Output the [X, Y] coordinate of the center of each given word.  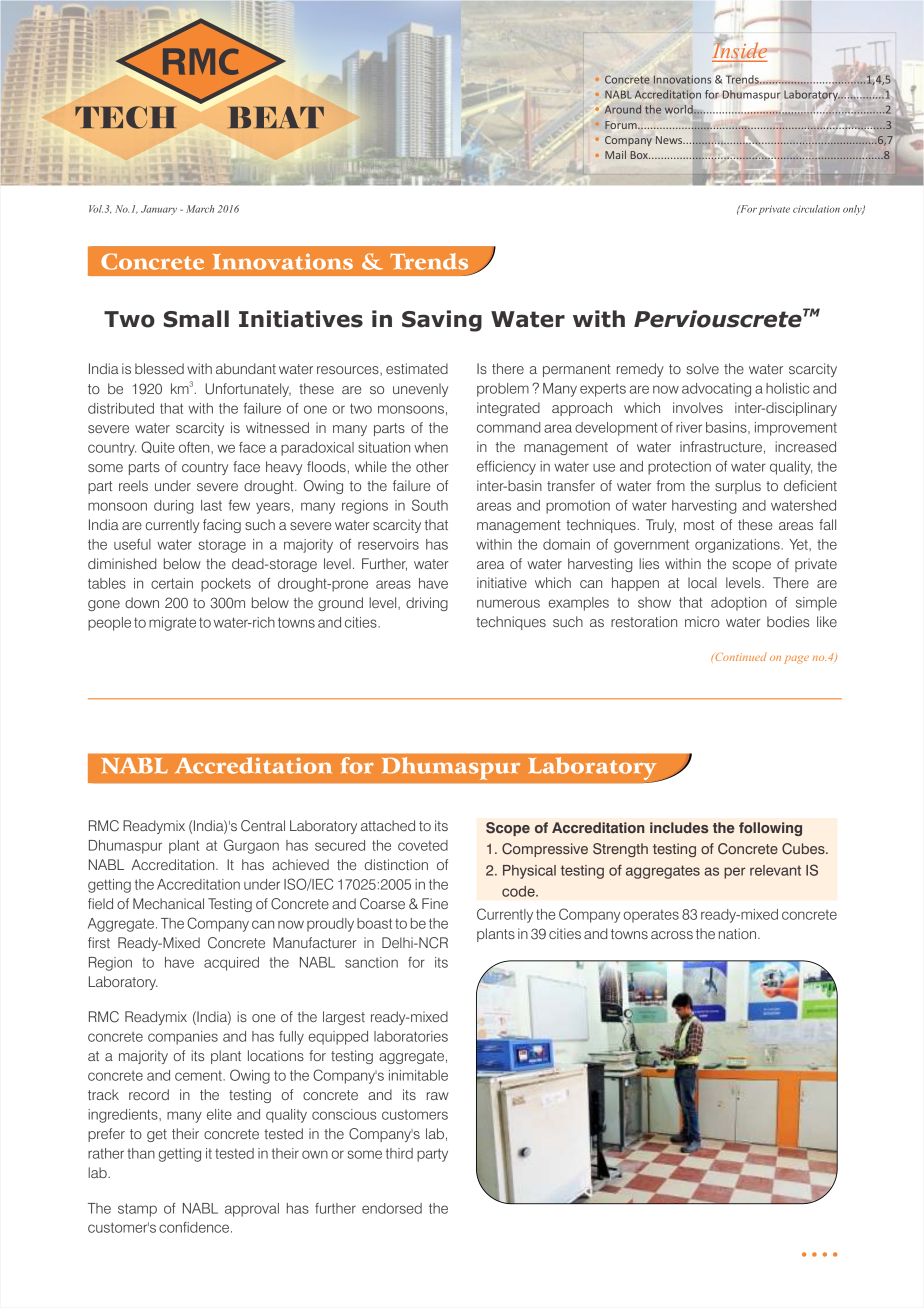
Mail [615, 154]
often [195, 447]
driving [427, 604]
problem [503, 390]
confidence [194, 1227]
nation [739, 933]
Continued [740, 656]
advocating [716, 390]
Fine [435, 903]
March [200, 209]
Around [623, 109]
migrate [172, 624]
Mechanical [168, 903]
